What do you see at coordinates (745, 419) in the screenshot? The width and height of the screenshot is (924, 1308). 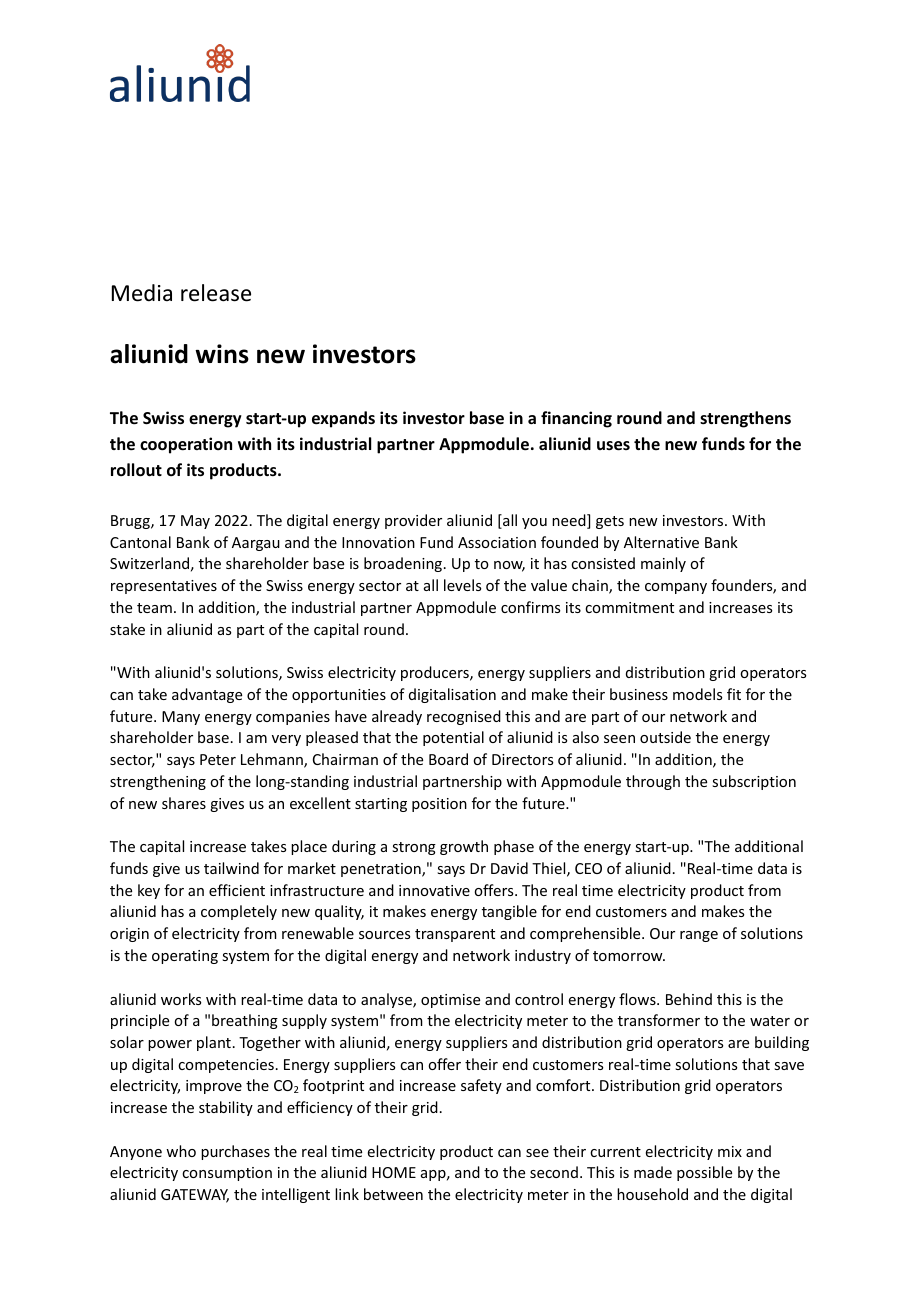 I see `strengthens` at bounding box center [745, 419].
